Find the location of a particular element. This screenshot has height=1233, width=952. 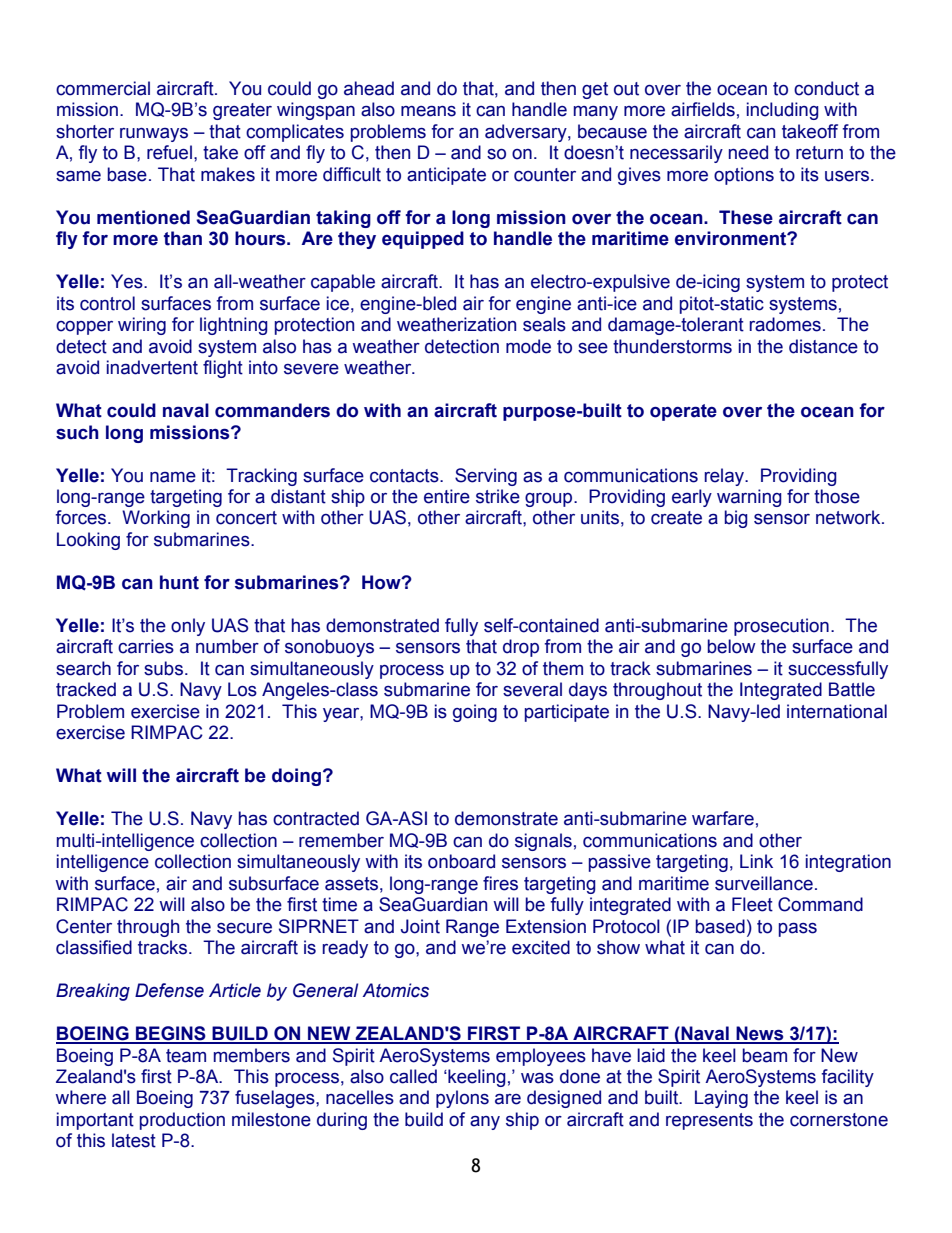

including is located at coordinates (783, 111).
